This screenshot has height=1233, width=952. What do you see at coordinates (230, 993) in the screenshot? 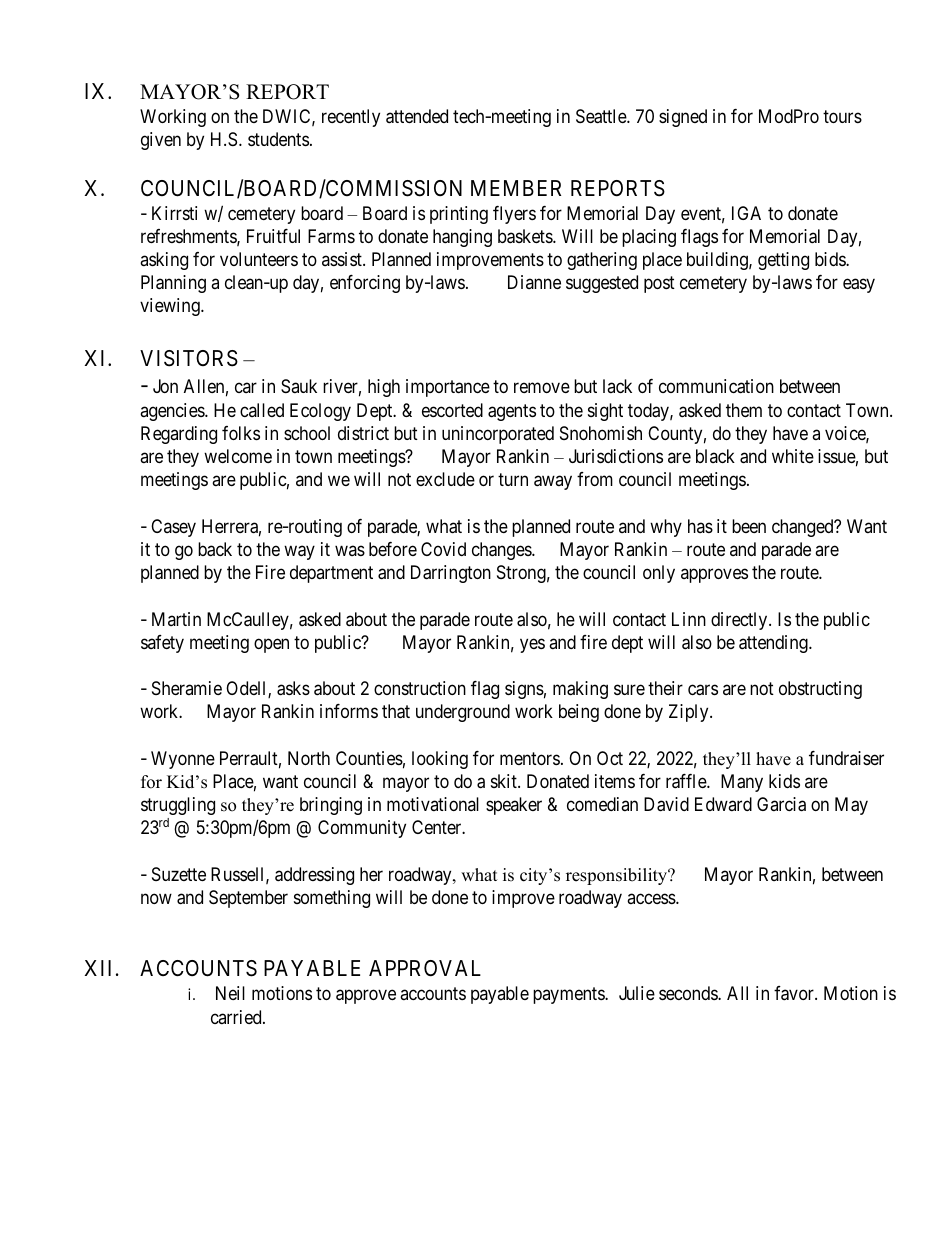
I see `Neil` at bounding box center [230, 993].
